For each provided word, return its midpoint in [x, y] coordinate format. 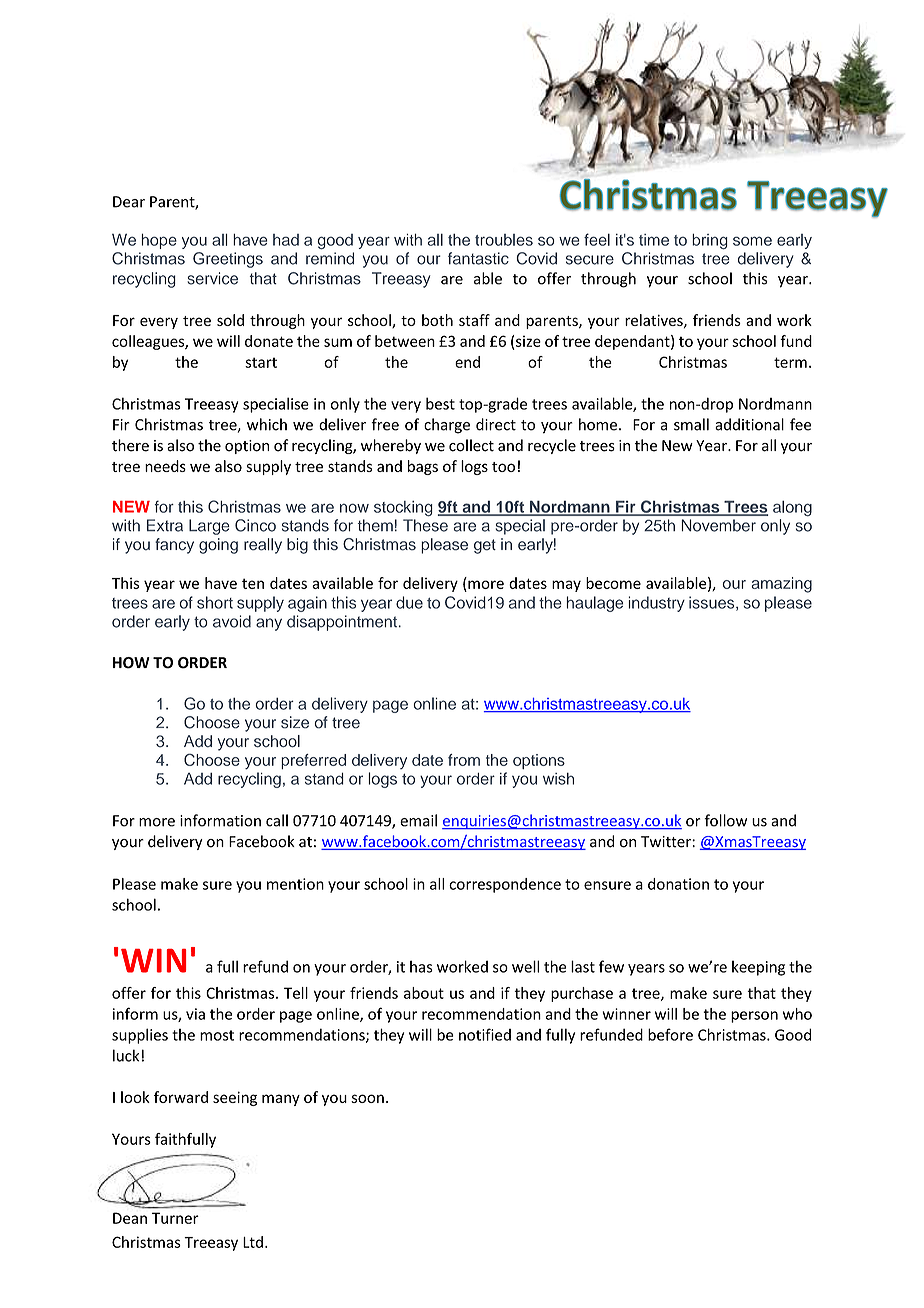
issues [713, 603]
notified [485, 1034]
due [409, 602]
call [277, 820]
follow [725, 820]
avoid [232, 621]
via [195, 1014]
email [418, 820]
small [691, 424]
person [754, 1017]
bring [710, 242]
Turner [175, 1218]
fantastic [478, 258]
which [267, 424]
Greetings [228, 260]
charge [447, 426]
